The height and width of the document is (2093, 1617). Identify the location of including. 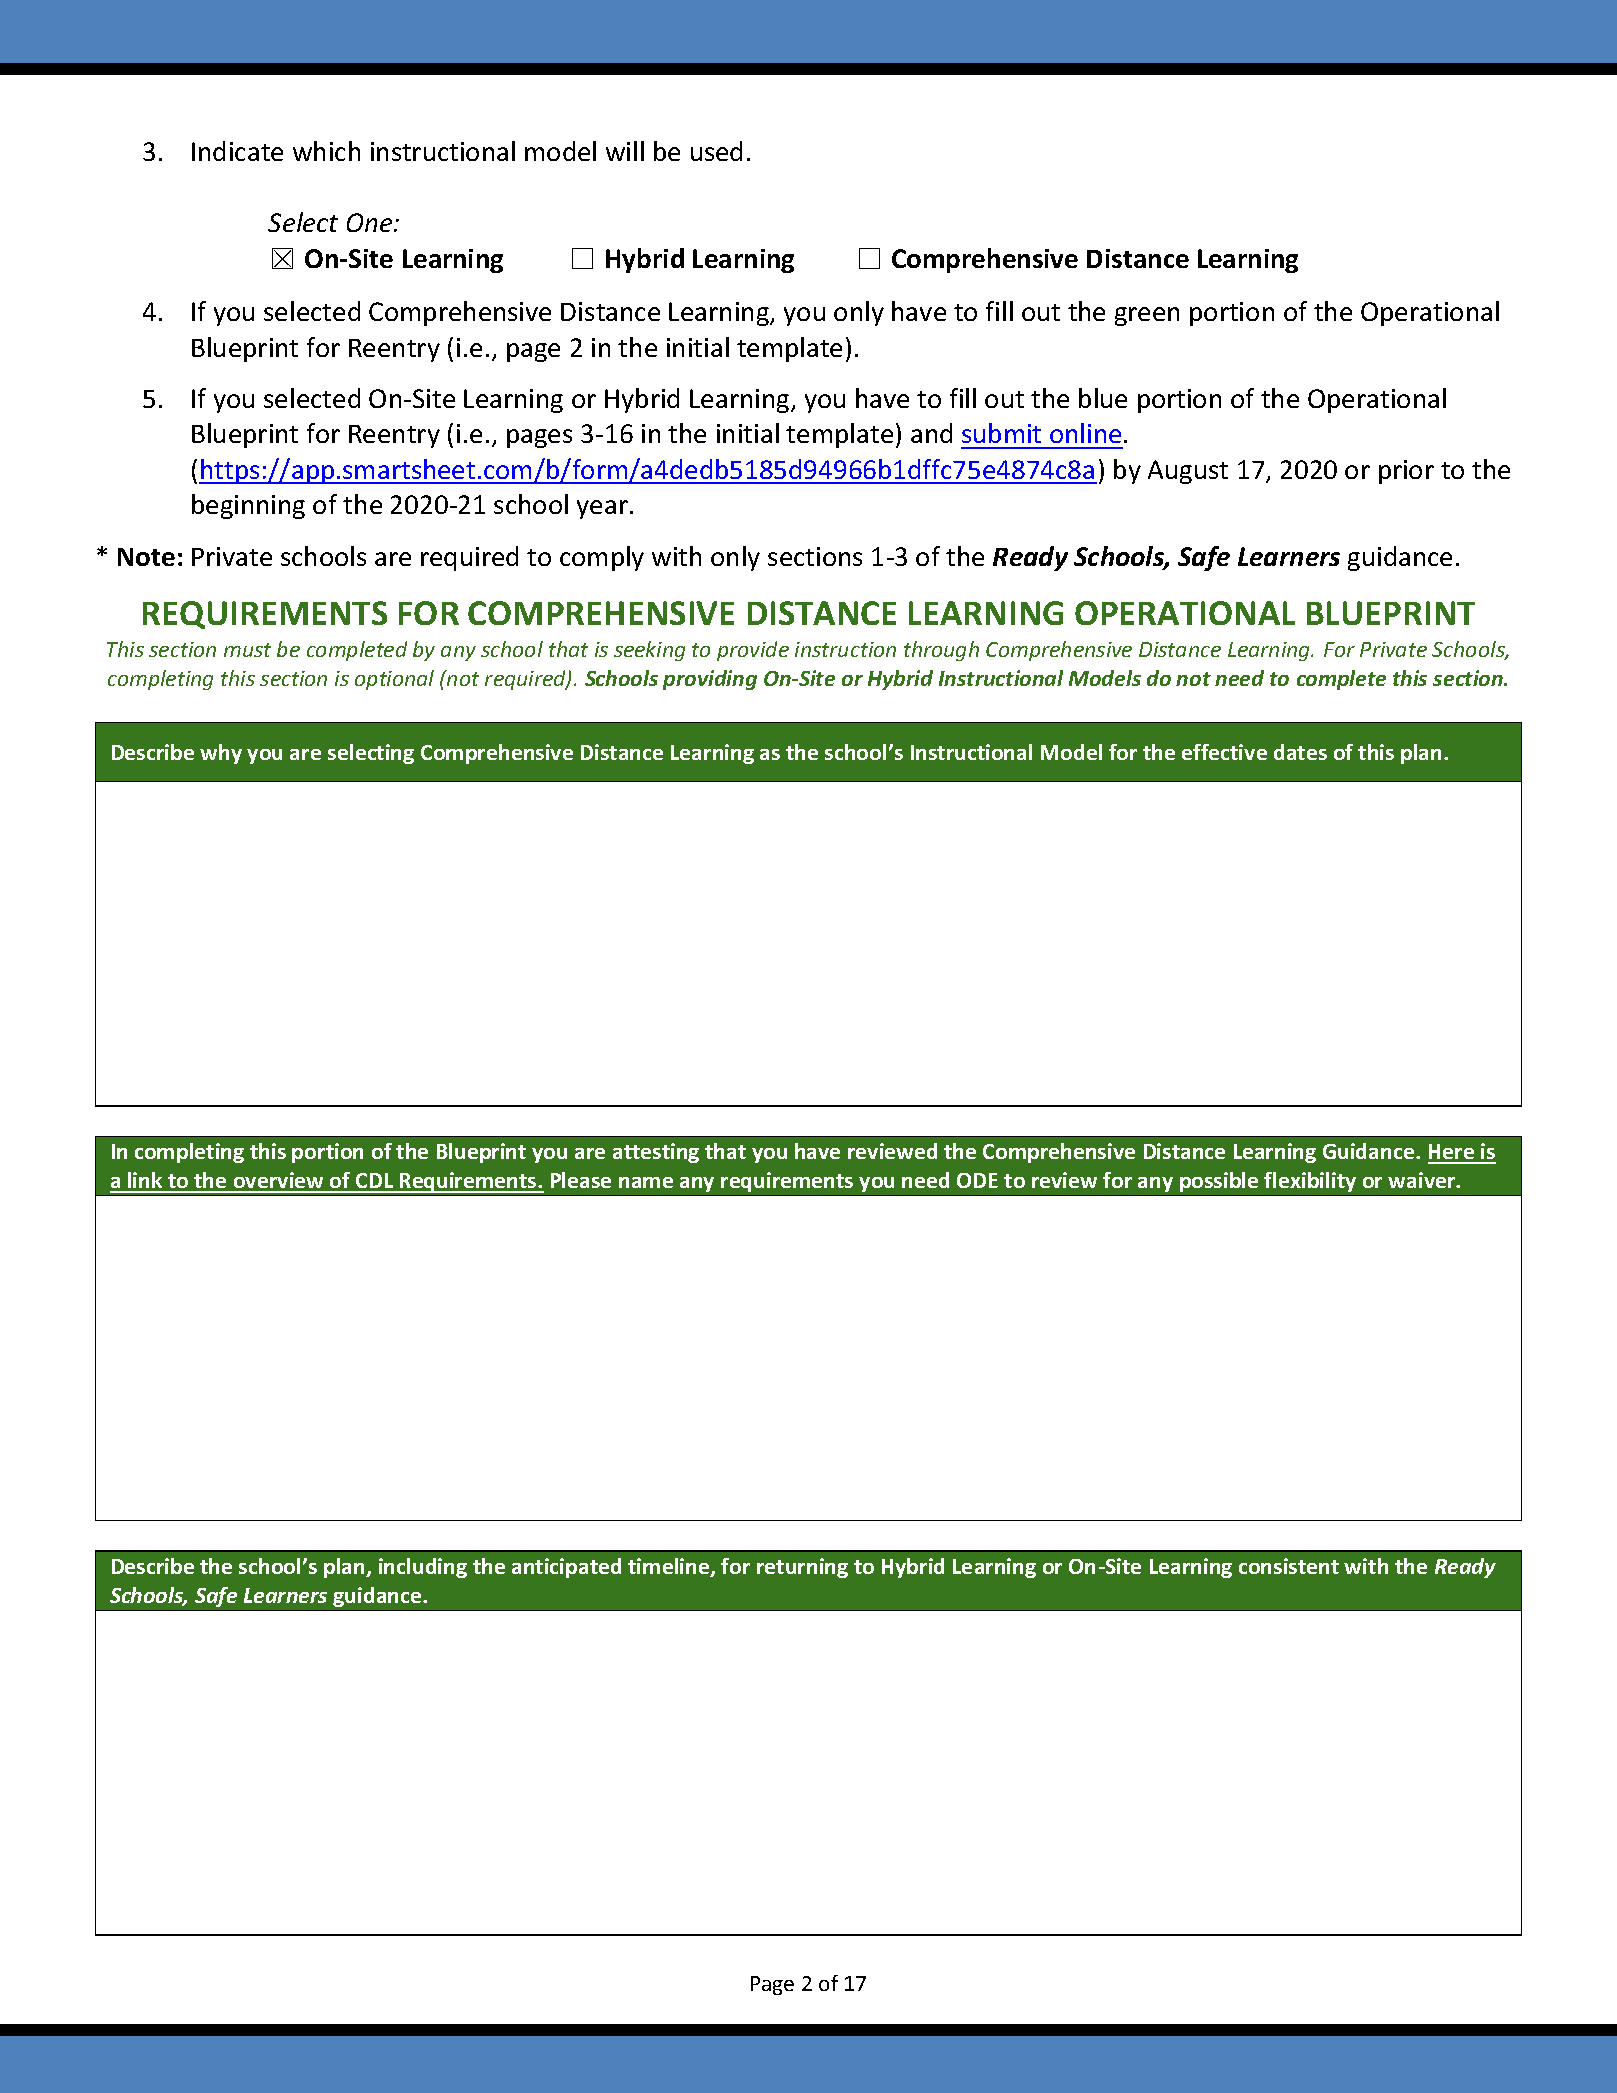
(423, 1568).
